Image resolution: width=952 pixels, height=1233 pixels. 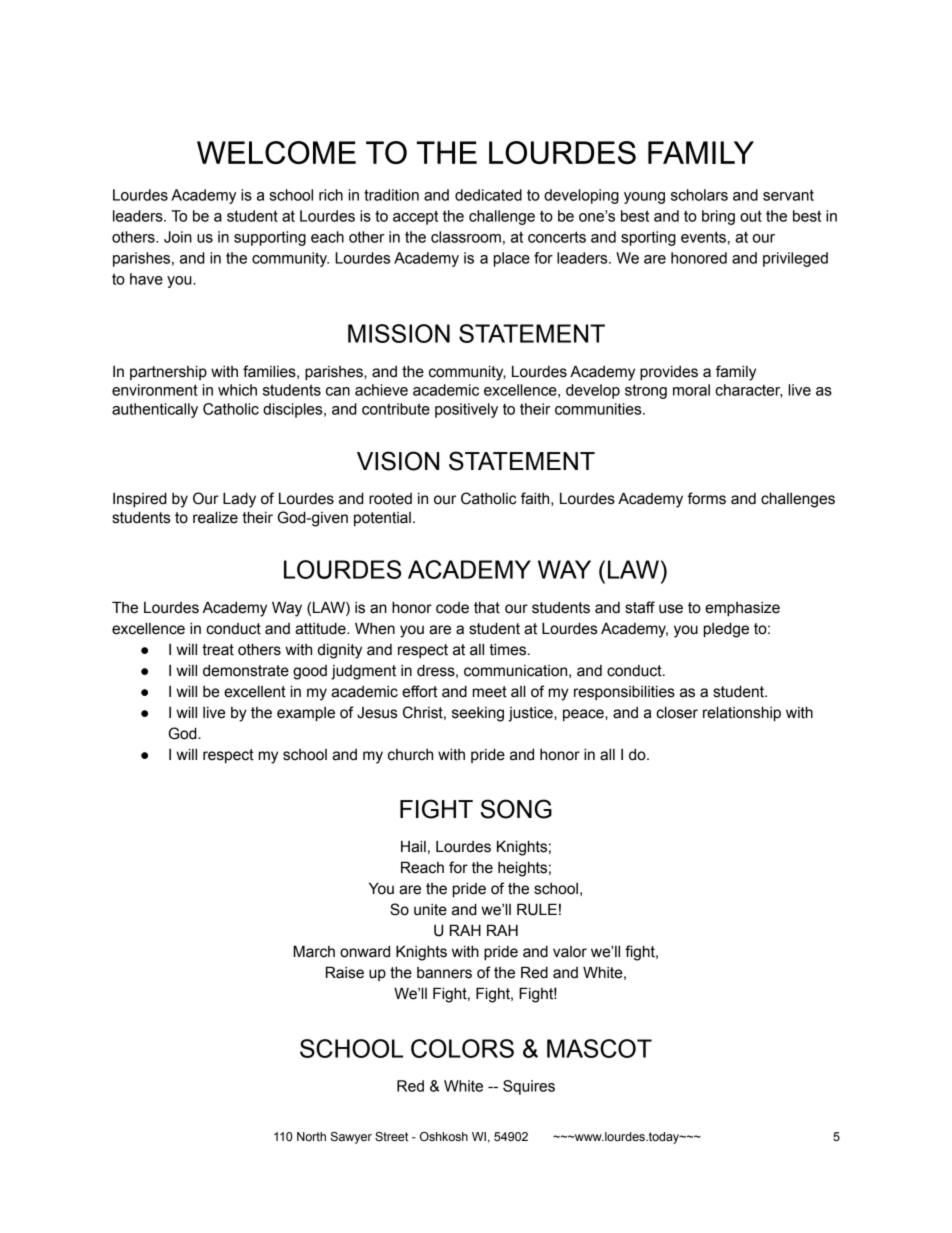 I want to click on WELCOME, so click(x=276, y=152).
